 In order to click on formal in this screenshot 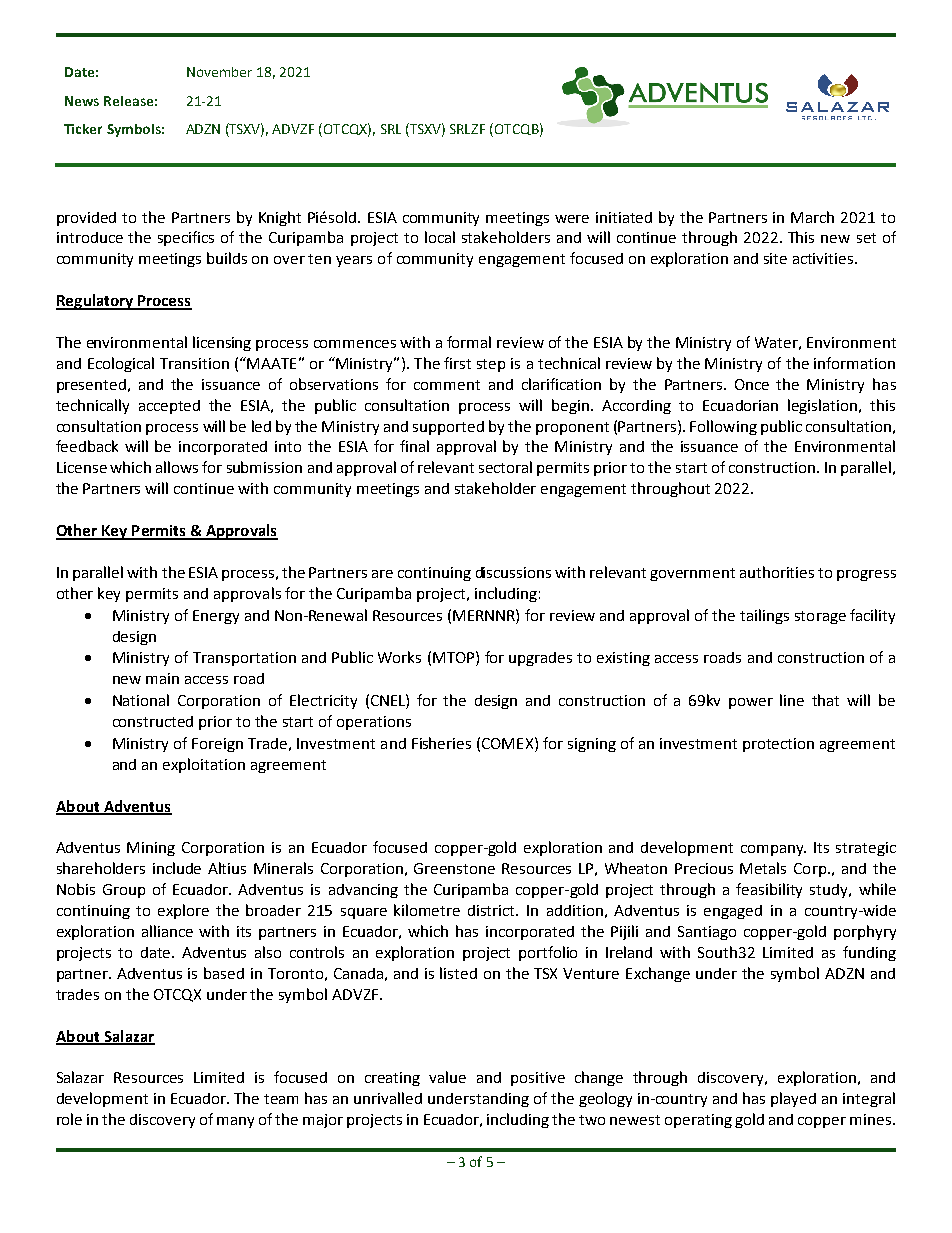, I will do `click(469, 342)`.
